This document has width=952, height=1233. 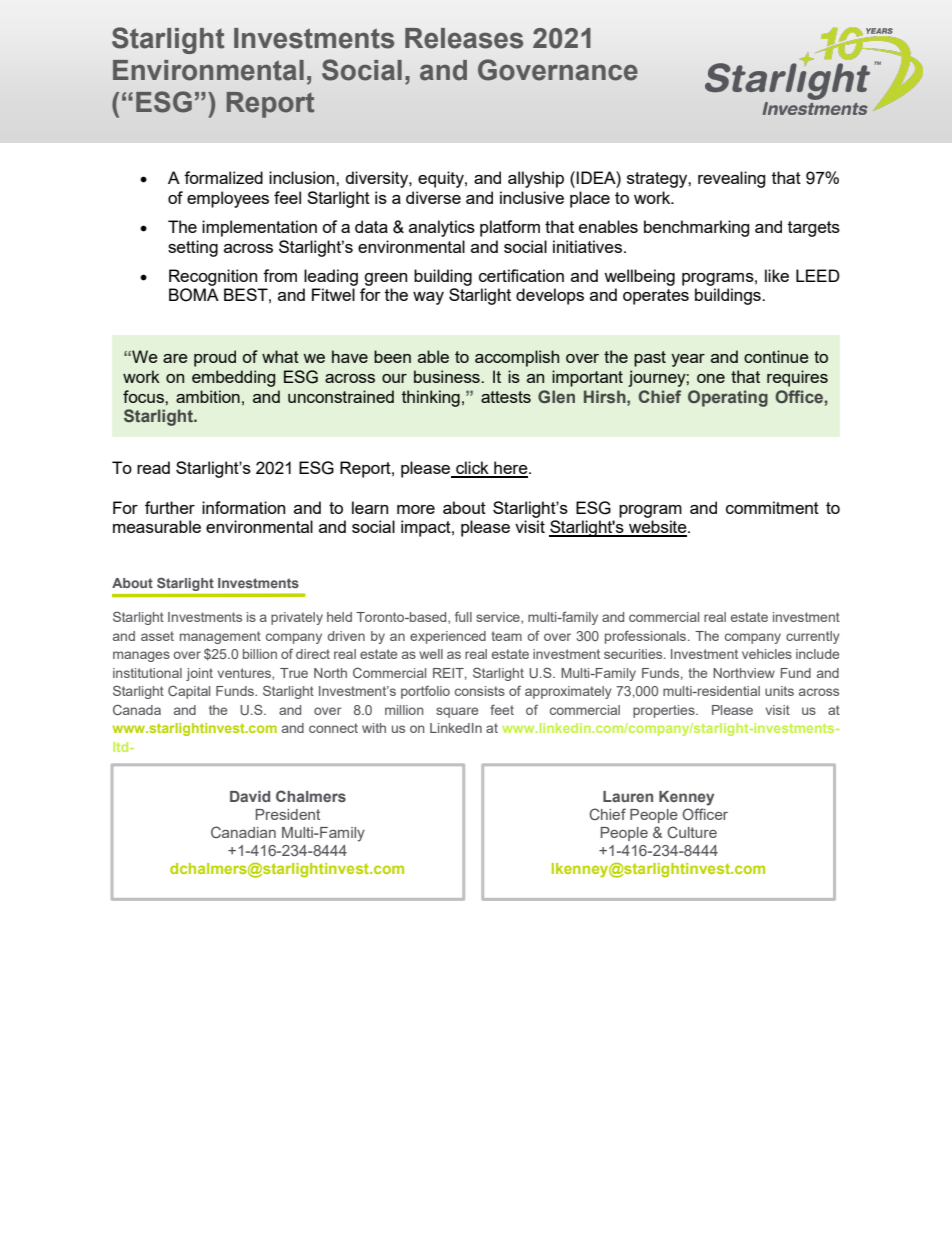 I want to click on click, so click(x=472, y=469).
